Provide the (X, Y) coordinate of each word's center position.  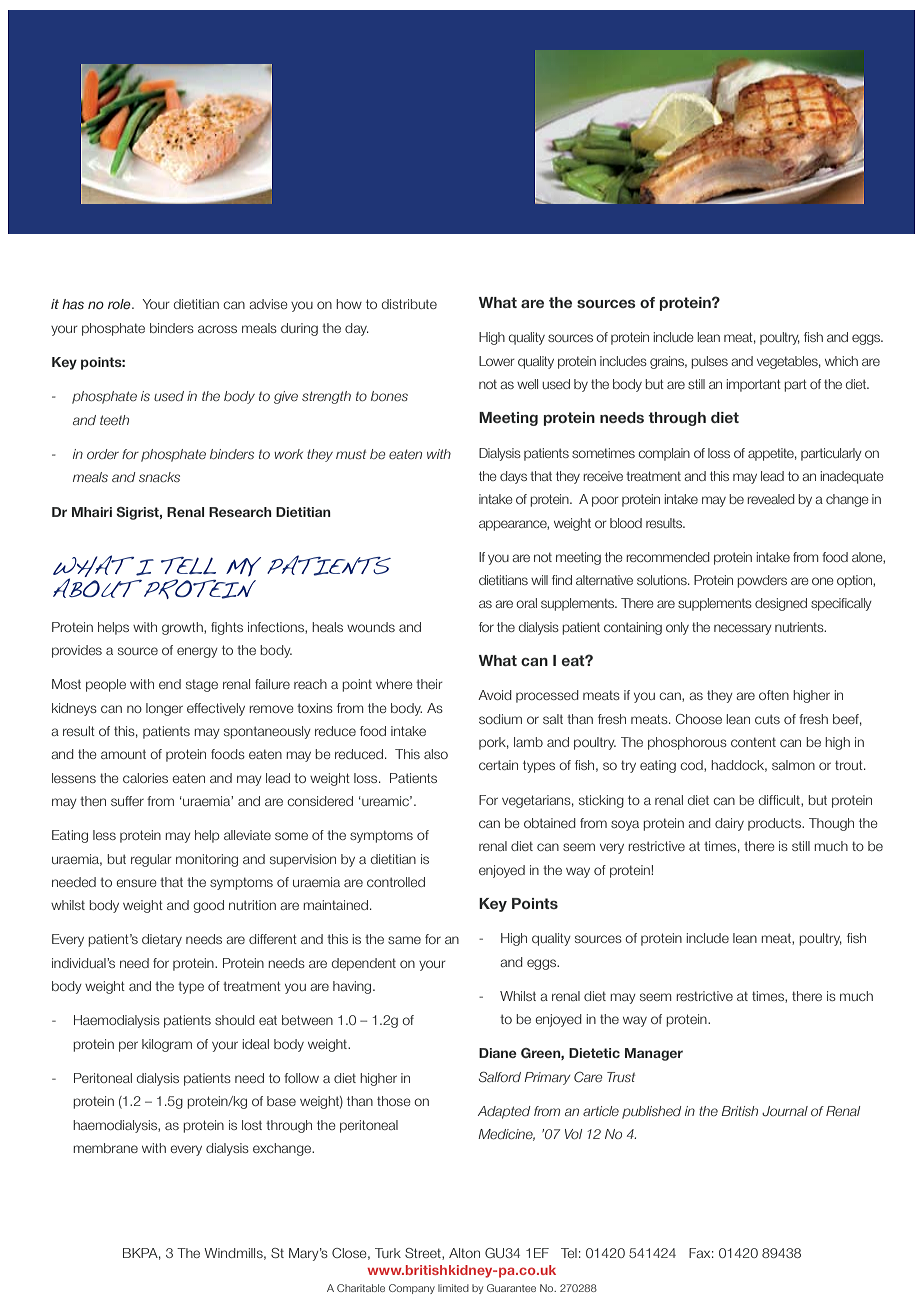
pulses (709, 362)
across (217, 329)
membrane (105, 1148)
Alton (464, 1253)
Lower (497, 361)
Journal (785, 1111)
